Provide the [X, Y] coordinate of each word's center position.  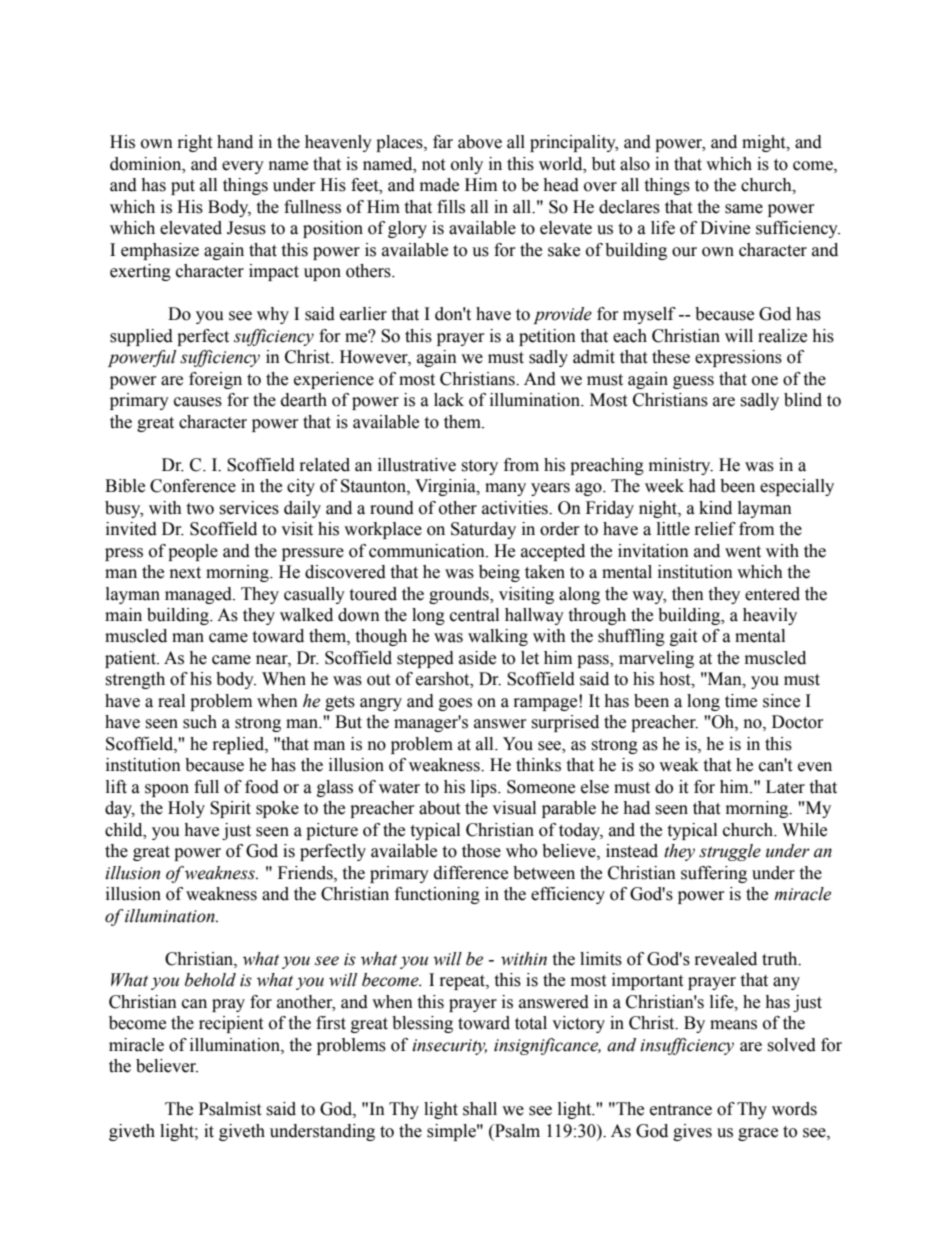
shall [480, 1109]
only [467, 165]
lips [485, 788]
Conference [193, 486]
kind [715, 508]
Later [785, 787]
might [765, 143]
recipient [231, 1024]
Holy [186, 809]
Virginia [446, 487]
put [183, 187]
